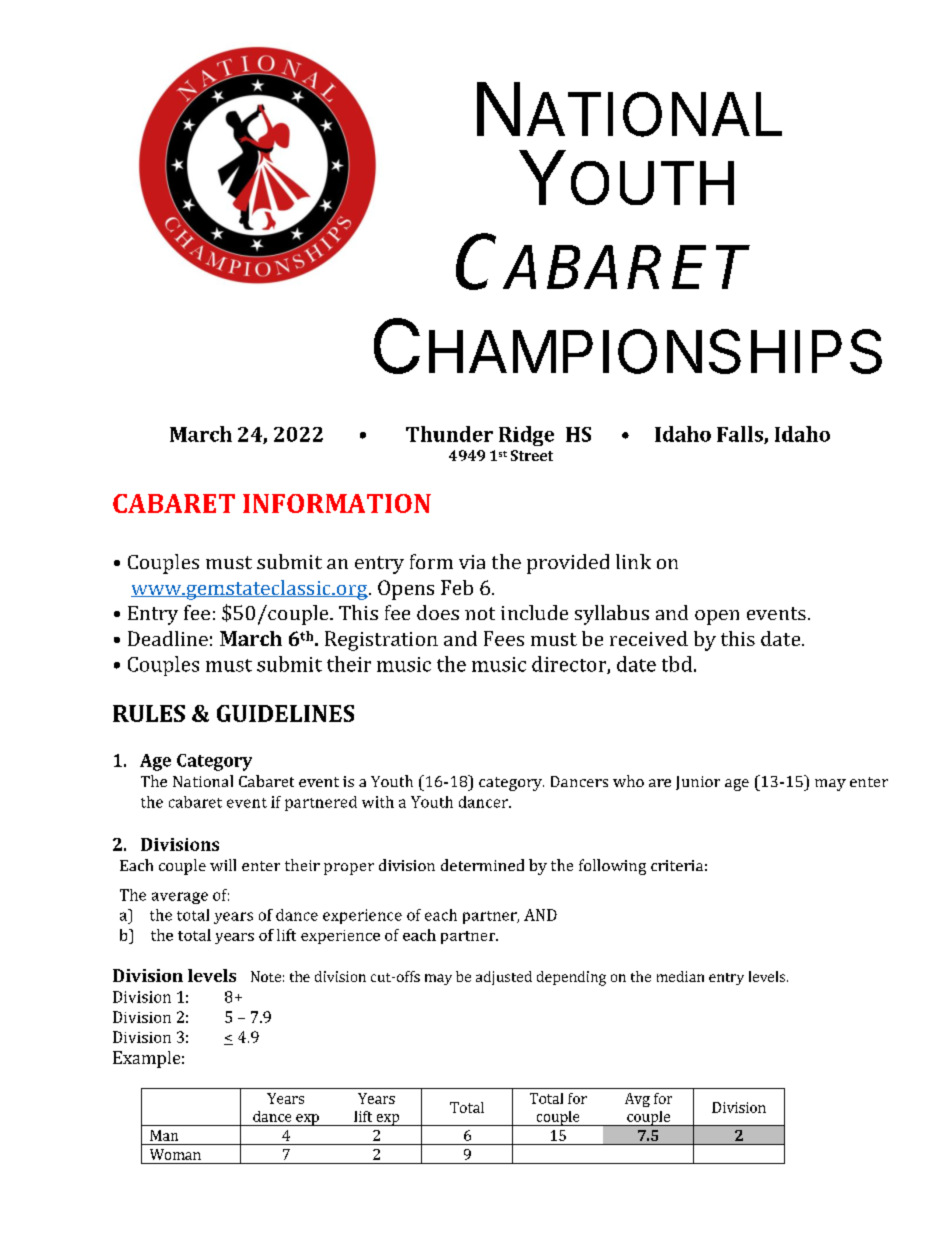 The image size is (952, 1233). What do you see at coordinates (612, 867) in the image?
I see `following` at bounding box center [612, 867].
